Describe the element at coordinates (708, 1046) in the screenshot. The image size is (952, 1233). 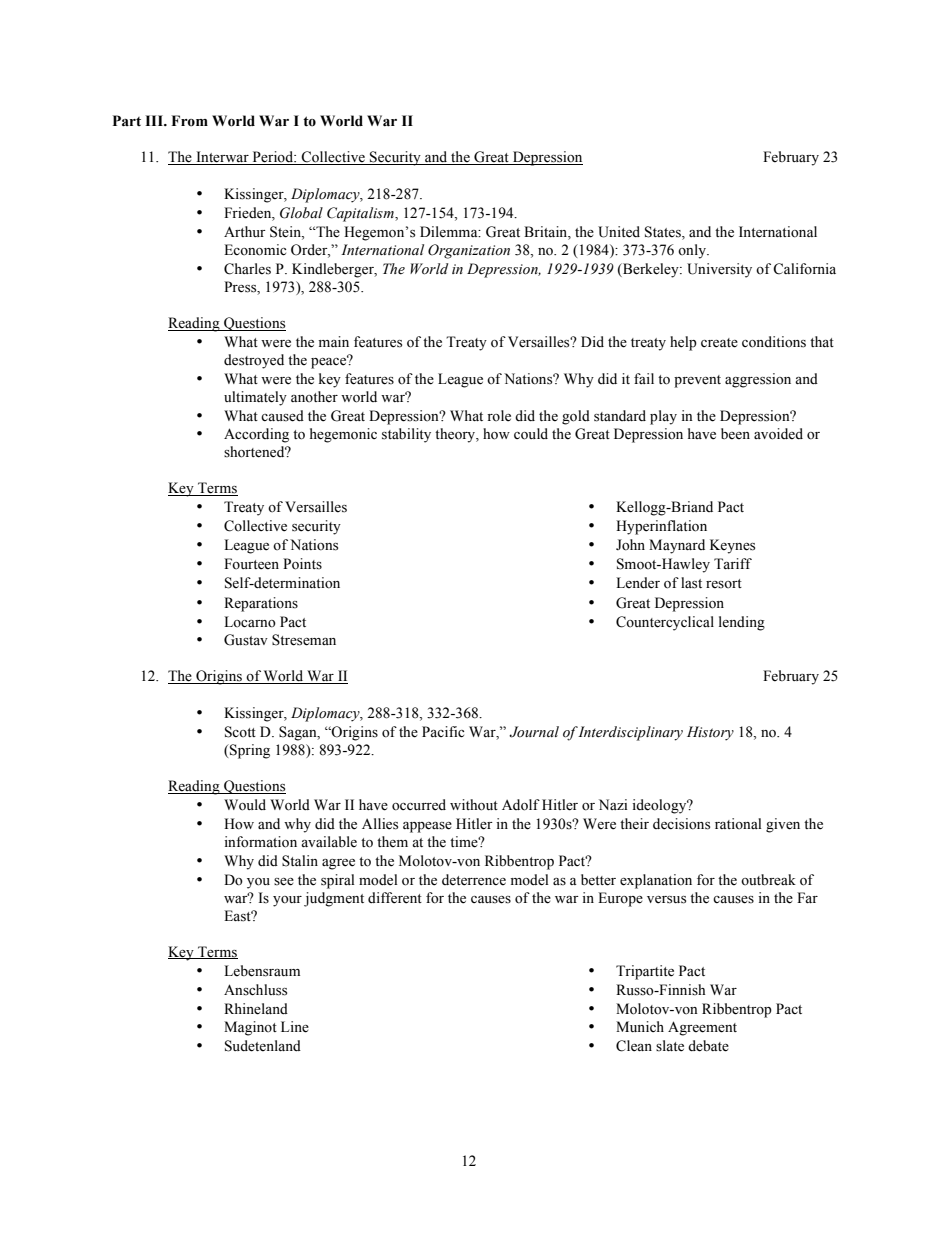
I see `debate` at that location.
